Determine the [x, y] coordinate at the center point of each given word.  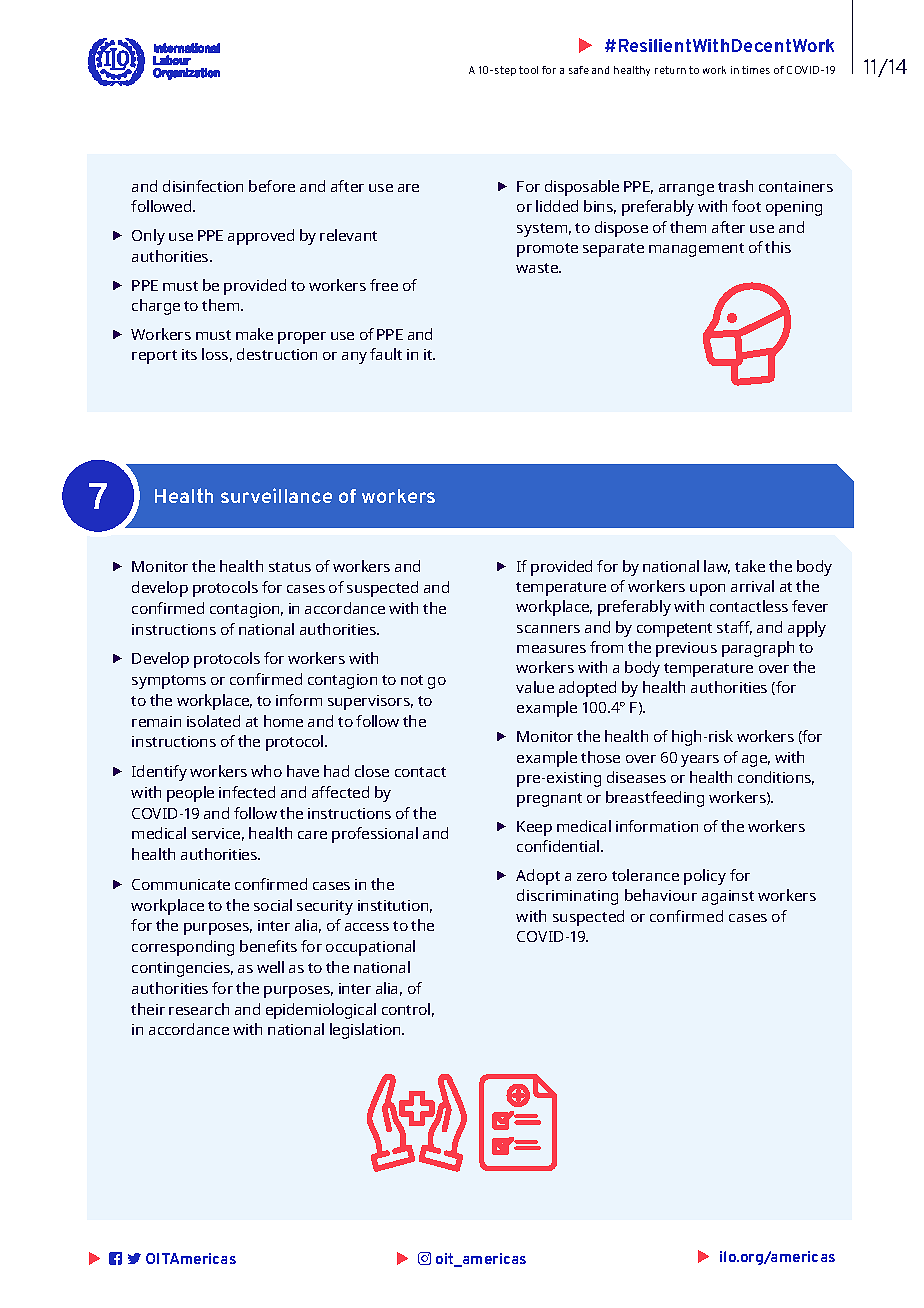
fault [386, 354]
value [535, 687]
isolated [213, 721]
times [756, 70]
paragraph [758, 649]
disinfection [203, 186]
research [199, 1009]
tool [528, 70]
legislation [366, 1031]
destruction [277, 354]
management [696, 250]
